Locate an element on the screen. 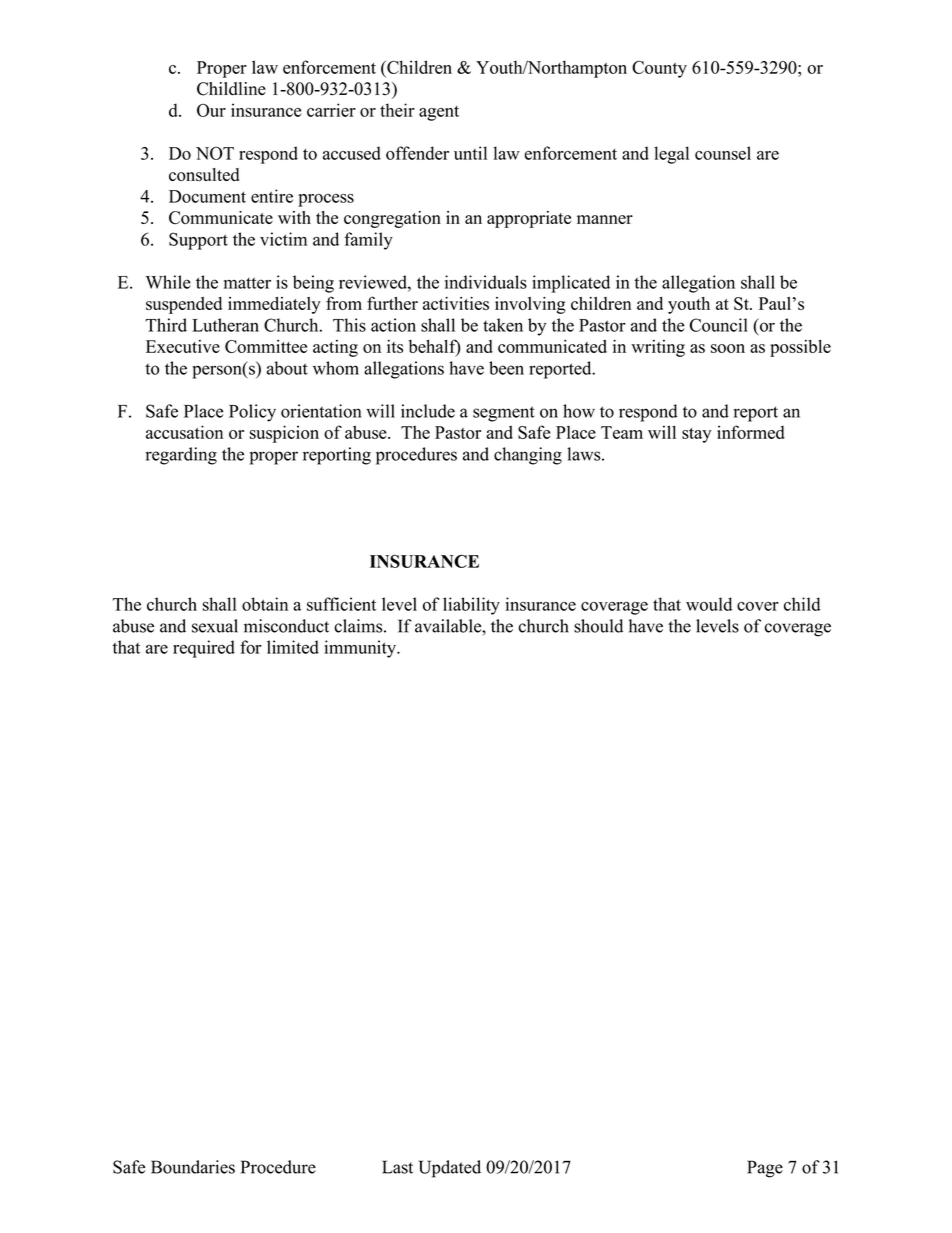 The width and height of the screenshot is (952, 1233). agent is located at coordinates (439, 113).
